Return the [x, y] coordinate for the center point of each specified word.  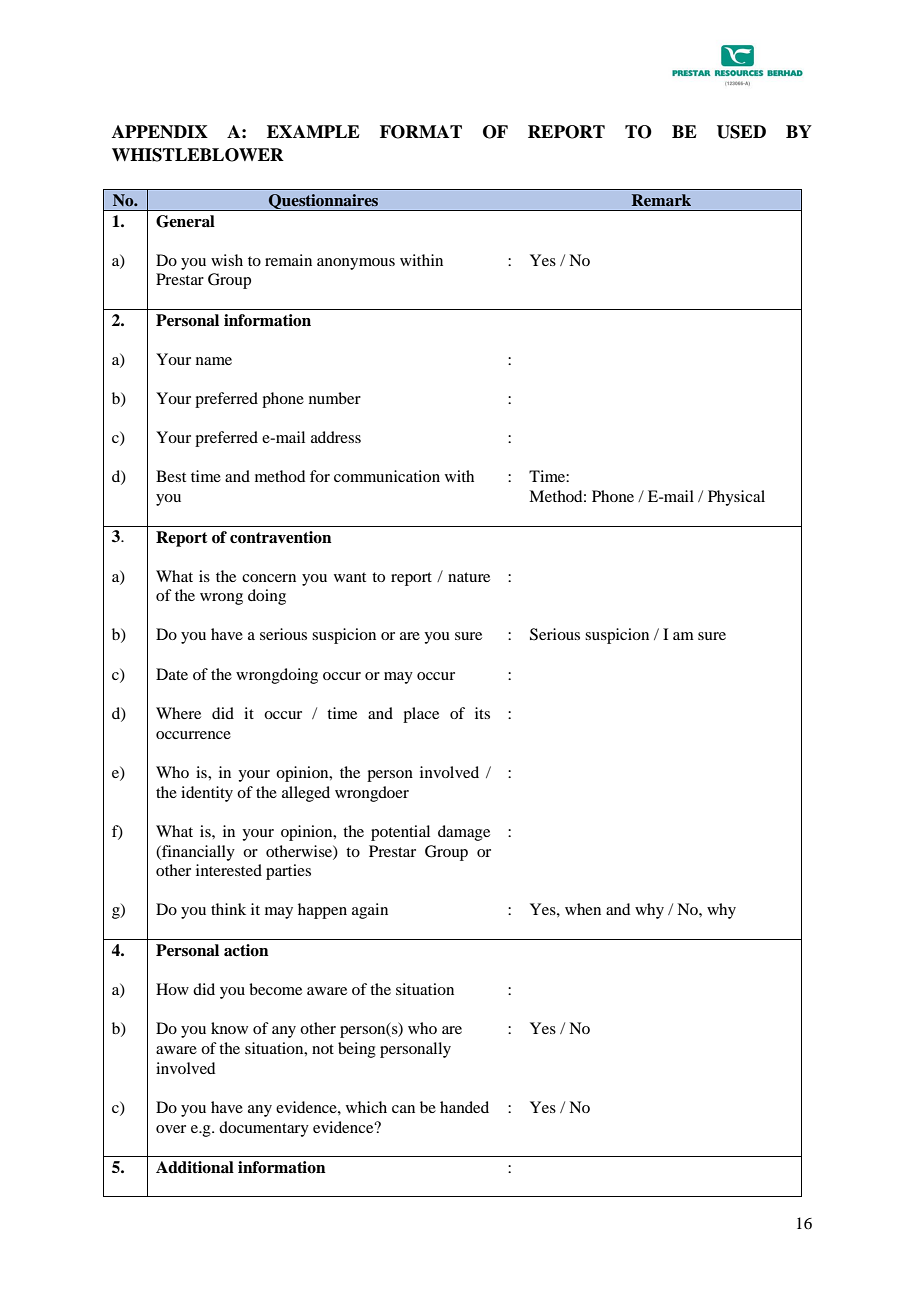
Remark [661, 200]
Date [172, 674]
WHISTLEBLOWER [198, 155]
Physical [736, 498]
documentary [264, 1129]
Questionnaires [324, 202]
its [482, 713]
